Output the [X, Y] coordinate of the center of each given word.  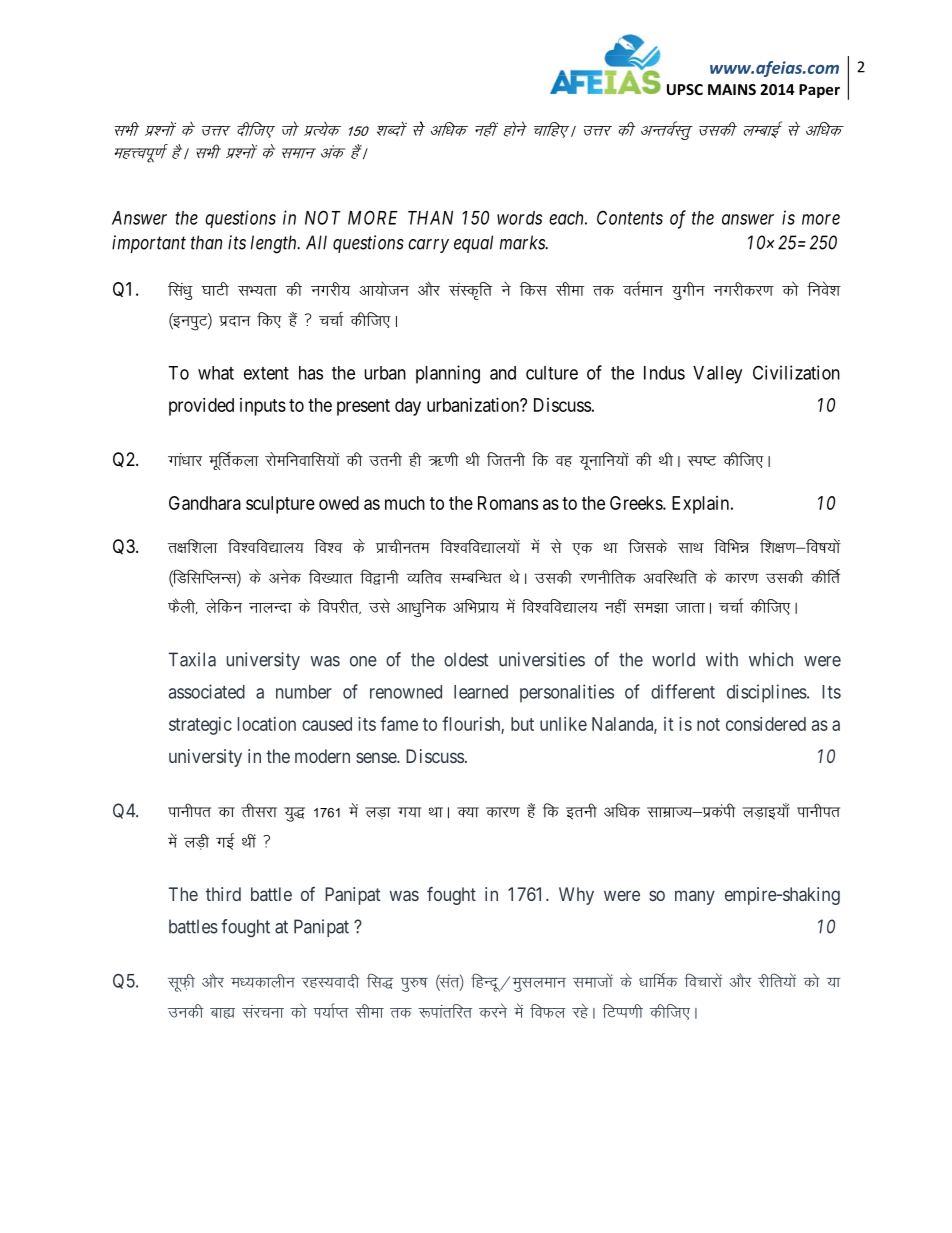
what [216, 373]
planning [448, 374]
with [722, 659]
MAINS [732, 89]
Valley [717, 375]
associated [207, 691]
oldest [466, 659]
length [275, 244]
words [519, 218]
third [223, 894]
